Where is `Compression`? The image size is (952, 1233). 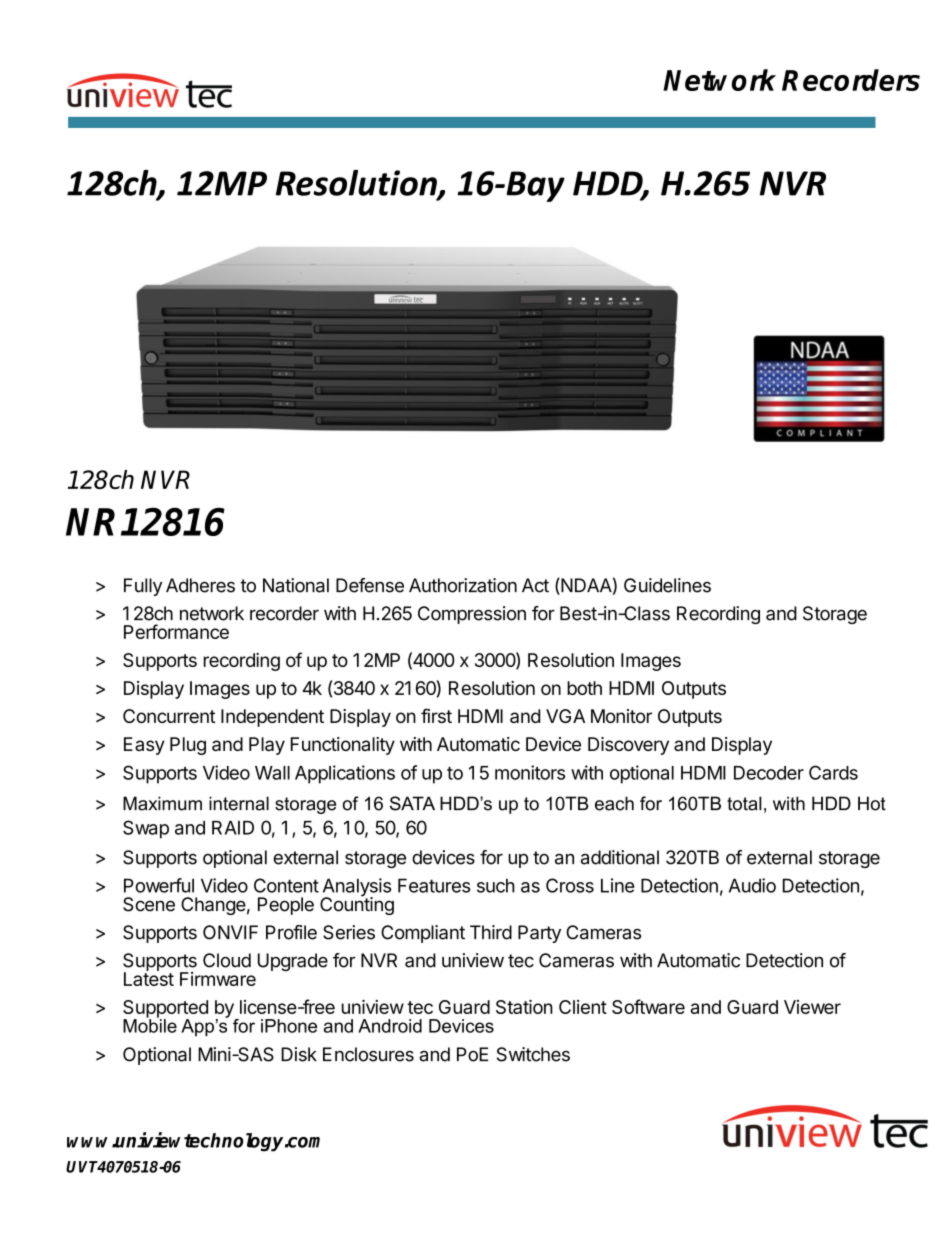 Compression is located at coordinates (472, 615).
